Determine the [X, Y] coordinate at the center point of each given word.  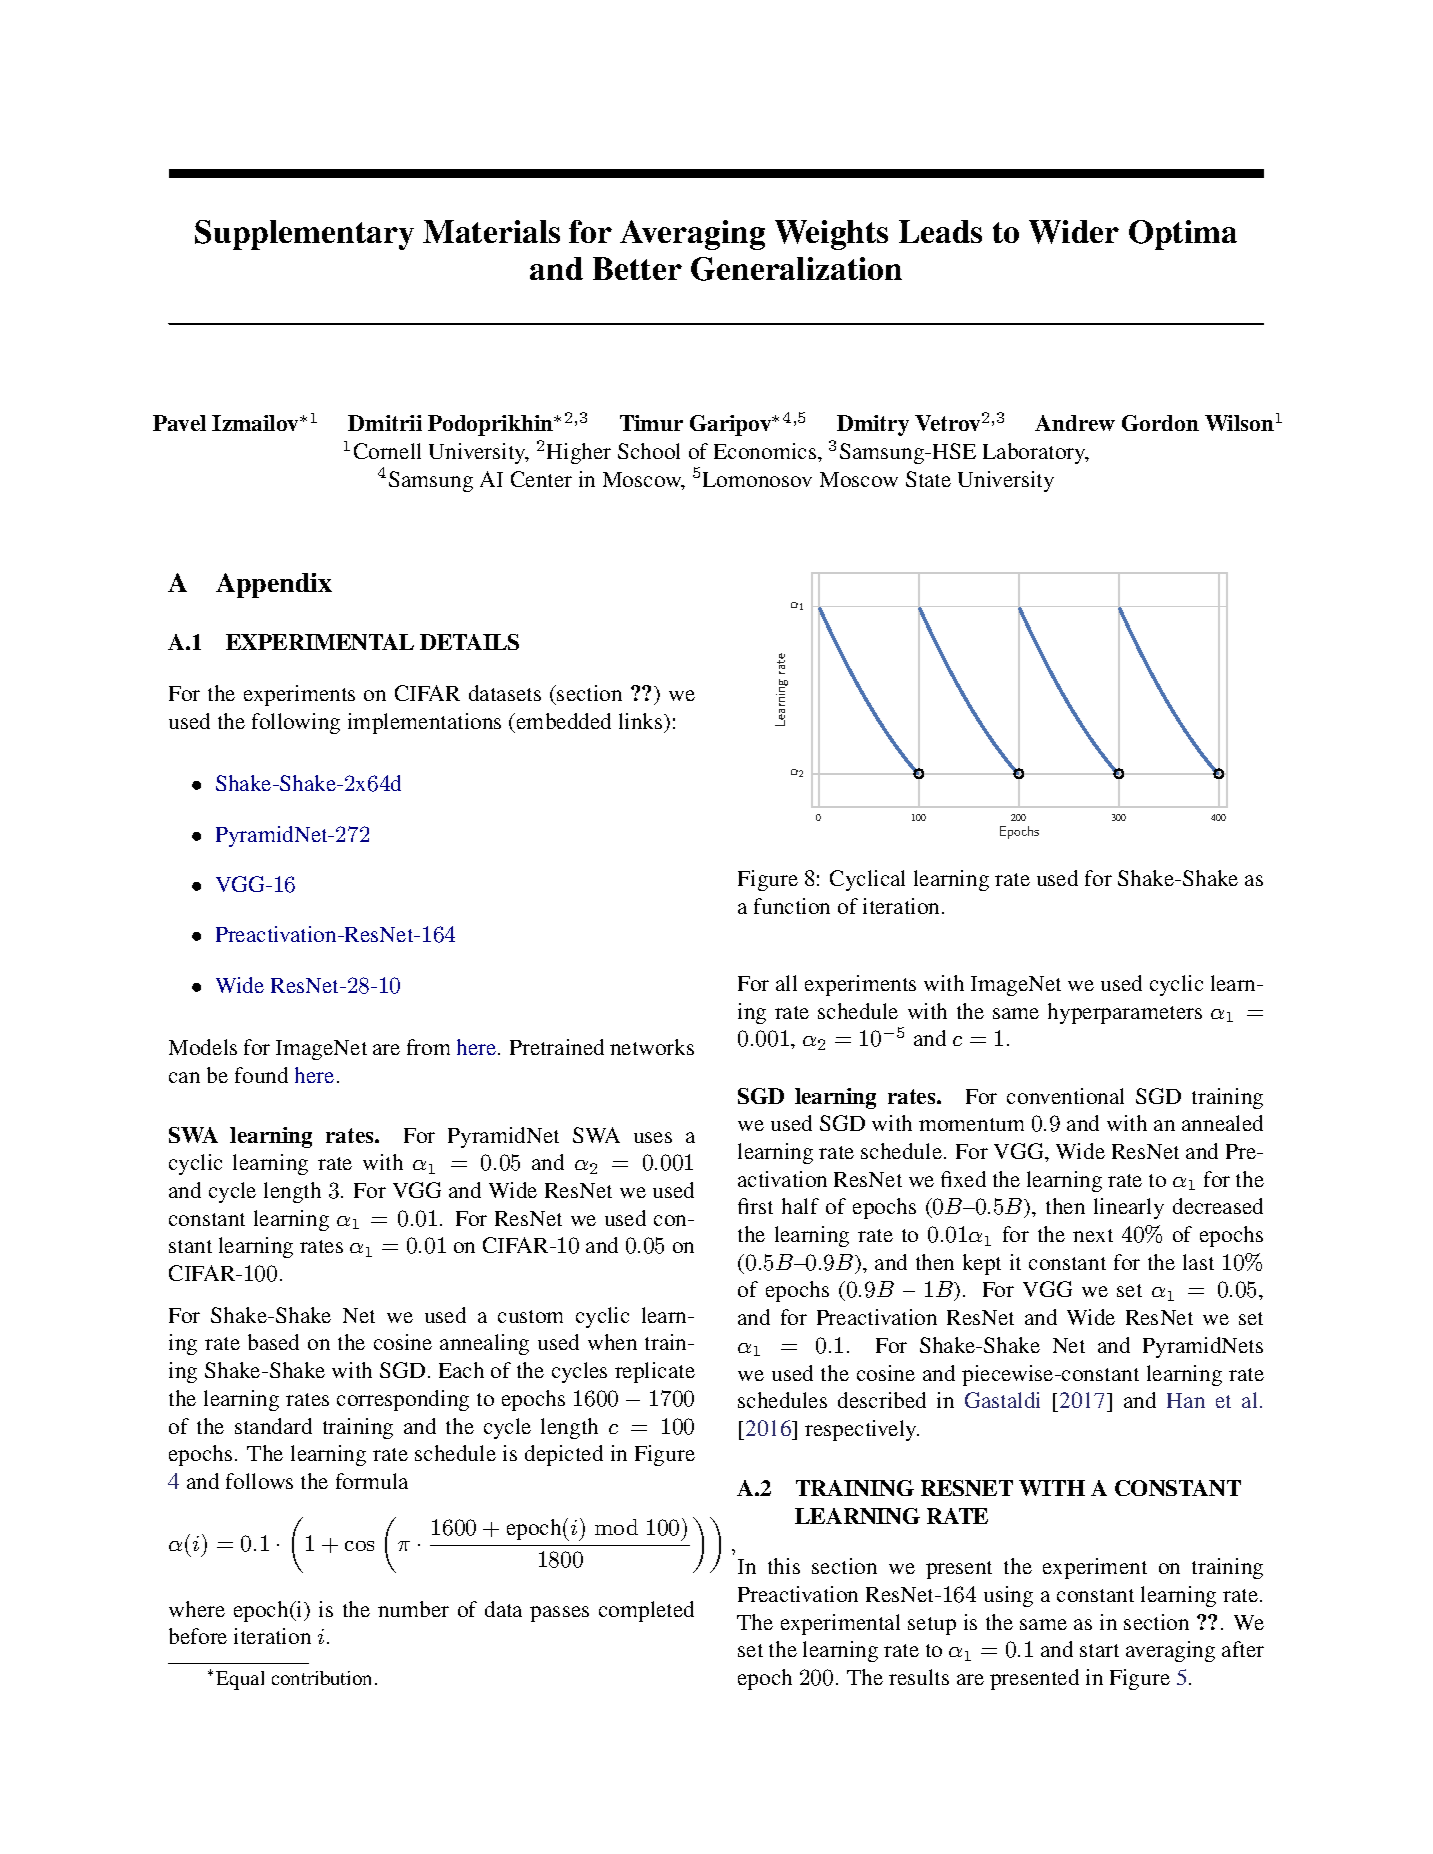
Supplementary [304, 235]
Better [637, 268]
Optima [1183, 235]
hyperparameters [1125, 1013]
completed [646, 1611]
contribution [321, 1678]
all [786, 983]
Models [203, 1047]
